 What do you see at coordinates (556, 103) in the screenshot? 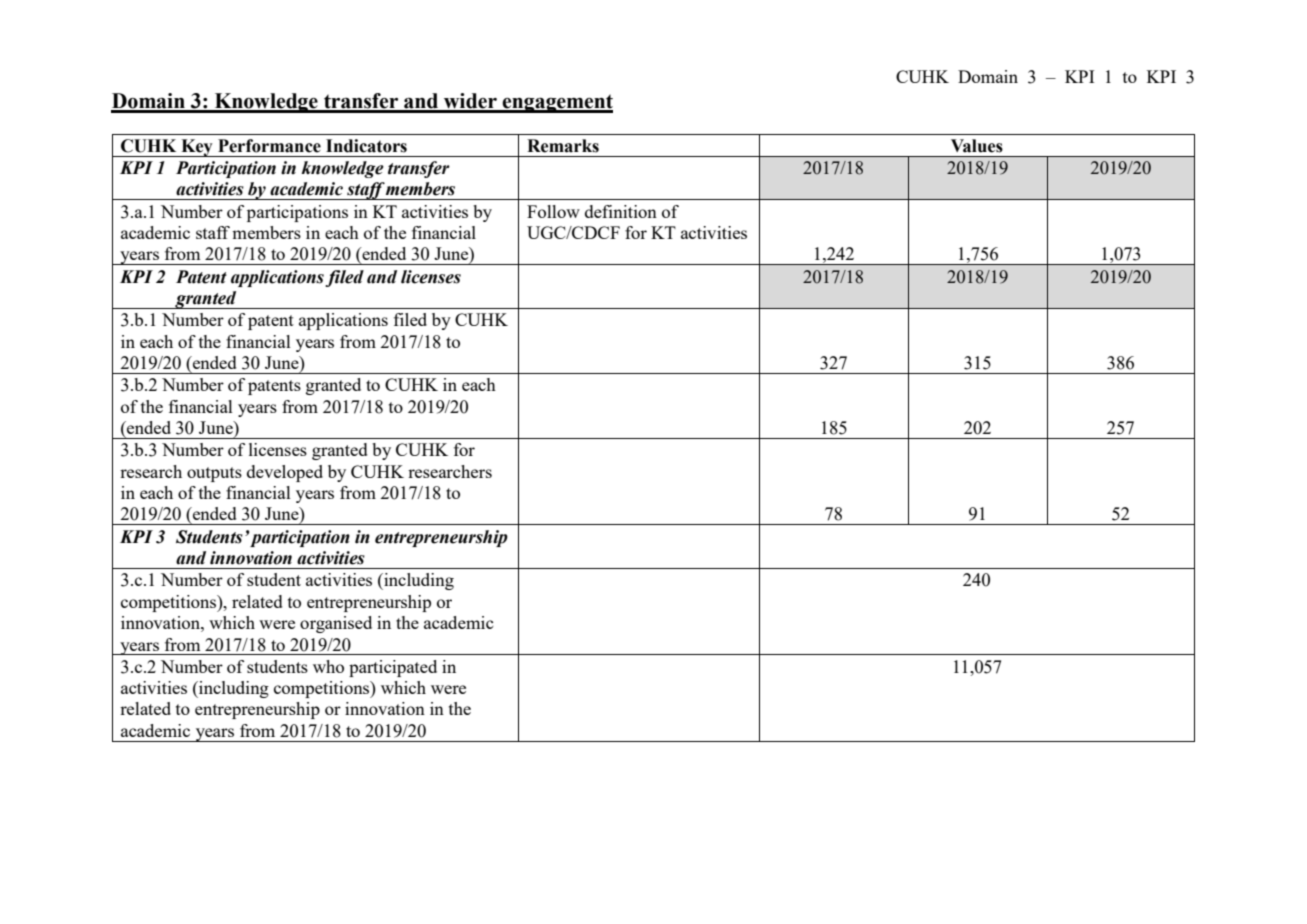
I see `engagement` at bounding box center [556, 103].
